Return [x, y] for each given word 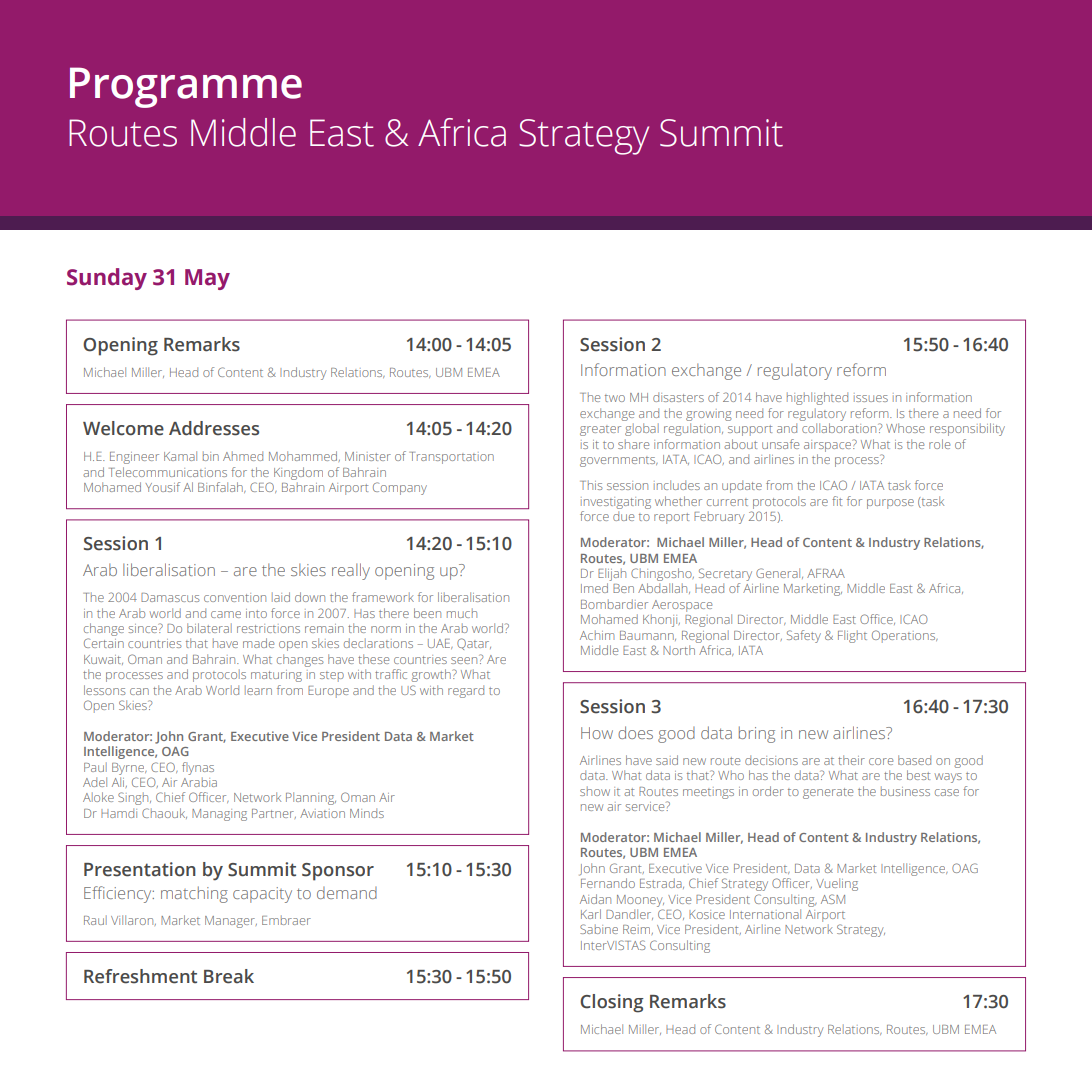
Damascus [170, 597]
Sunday [107, 279]
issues [871, 397]
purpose [890, 504]
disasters [678, 397]
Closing [612, 1003]
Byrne [129, 769]
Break [229, 976]
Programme [186, 87]
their [851, 760]
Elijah [612, 574]
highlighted [817, 398]
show [595, 791]
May [207, 279]
